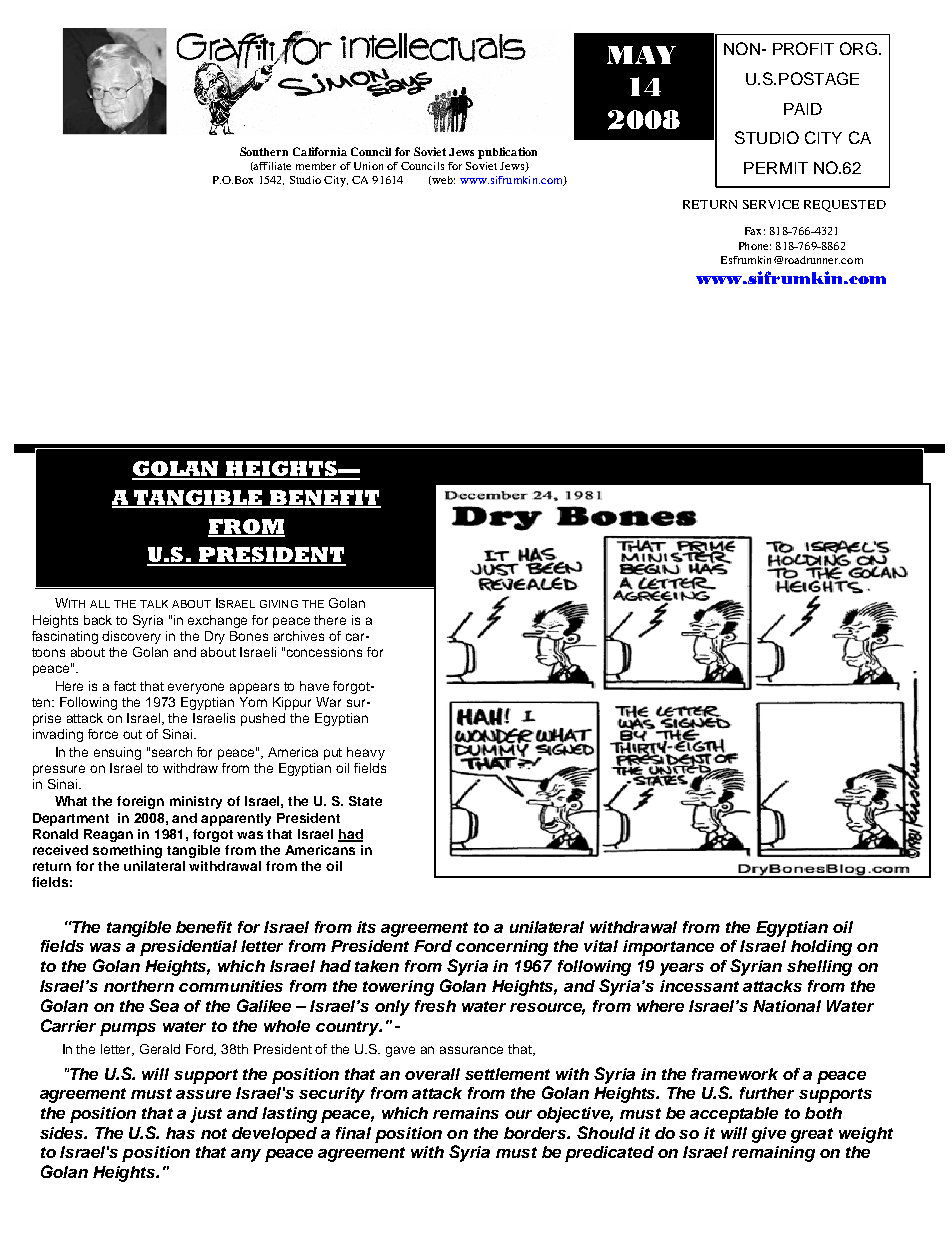  Describe the element at coordinates (324, 652) in the screenshot. I see `concessions` at that location.
